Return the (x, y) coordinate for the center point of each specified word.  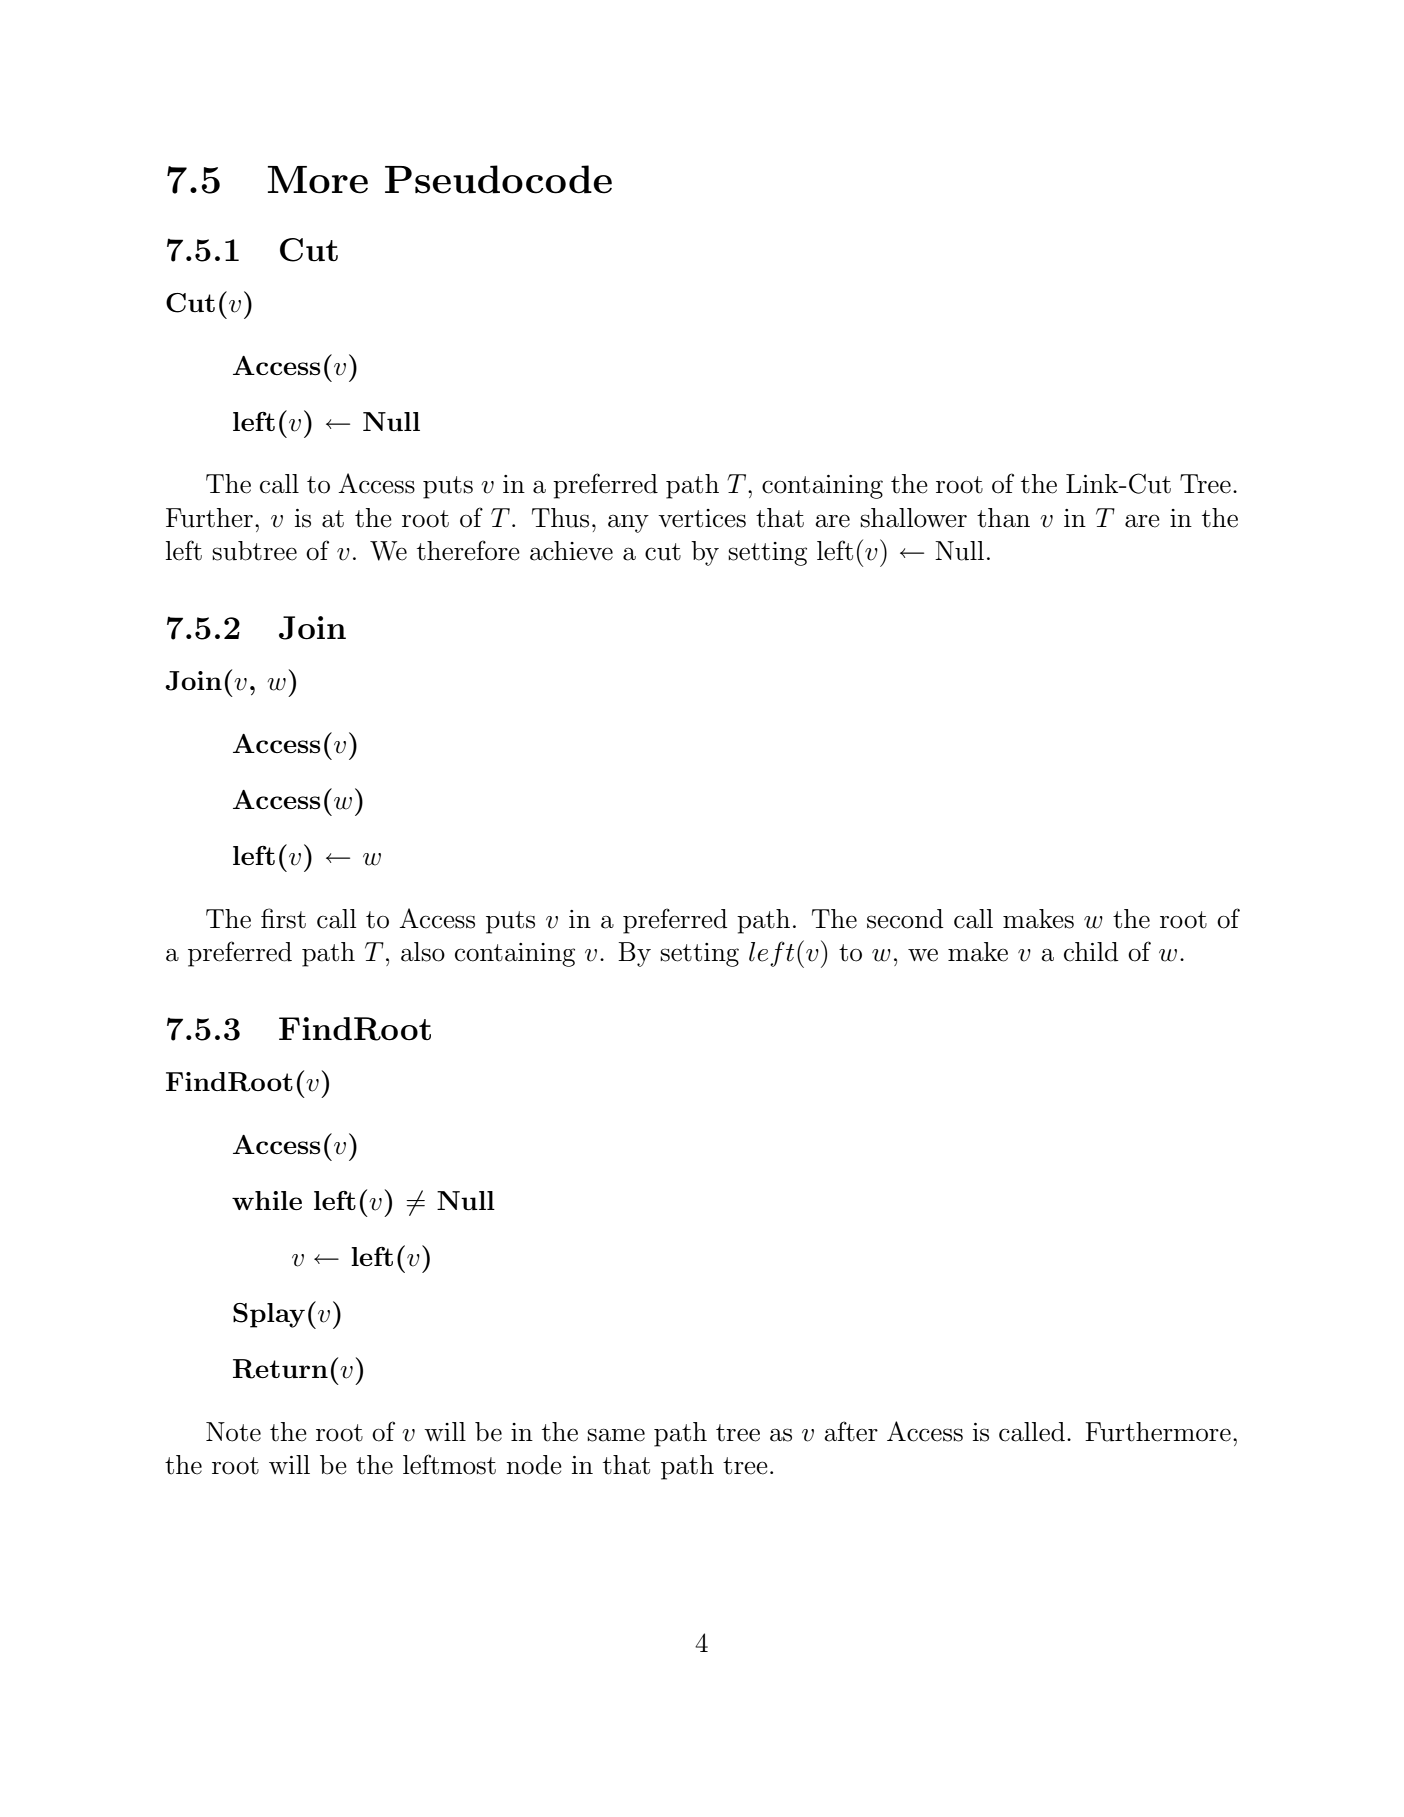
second (905, 919)
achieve (571, 551)
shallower (913, 518)
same (616, 1435)
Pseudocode (498, 179)
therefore (468, 550)
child (1091, 952)
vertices (702, 518)
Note (233, 1432)
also (423, 952)
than (1003, 518)
